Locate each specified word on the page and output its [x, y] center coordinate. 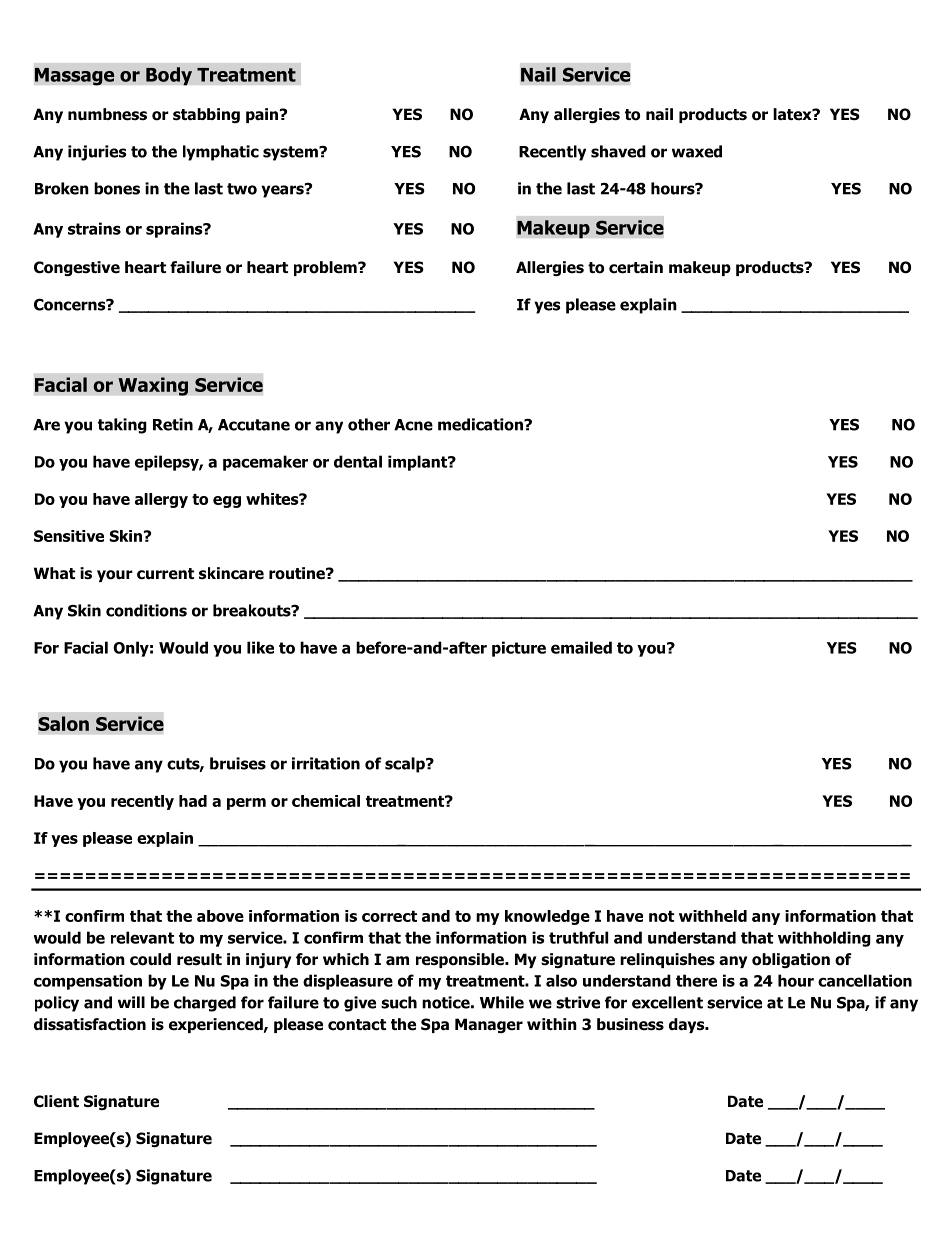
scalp [406, 765]
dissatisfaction [90, 1024]
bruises [238, 763]
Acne [413, 425]
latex [793, 114]
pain [262, 115]
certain [636, 267]
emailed [581, 647]
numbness [107, 114]
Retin [173, 424]
